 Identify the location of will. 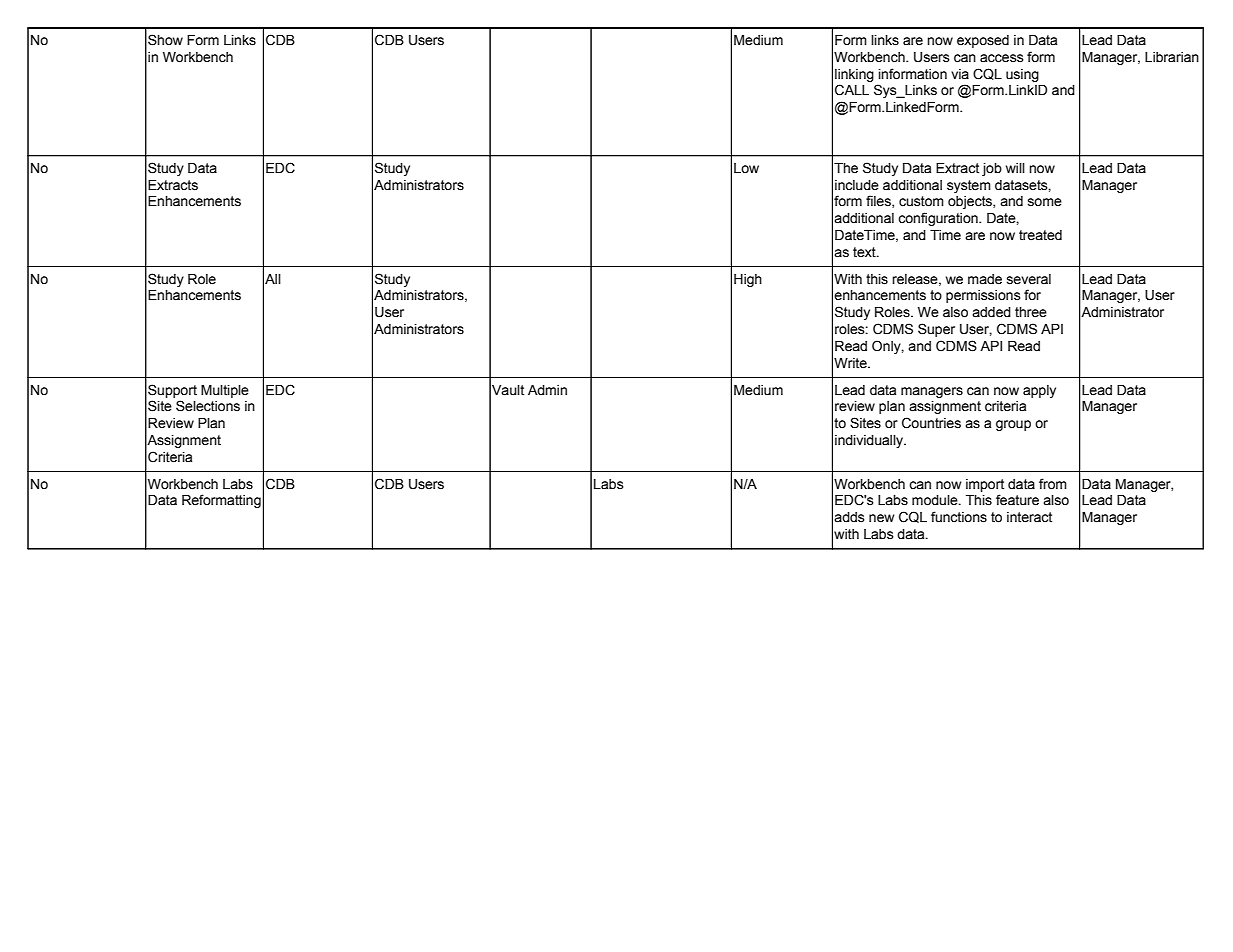
(1015, 168).
